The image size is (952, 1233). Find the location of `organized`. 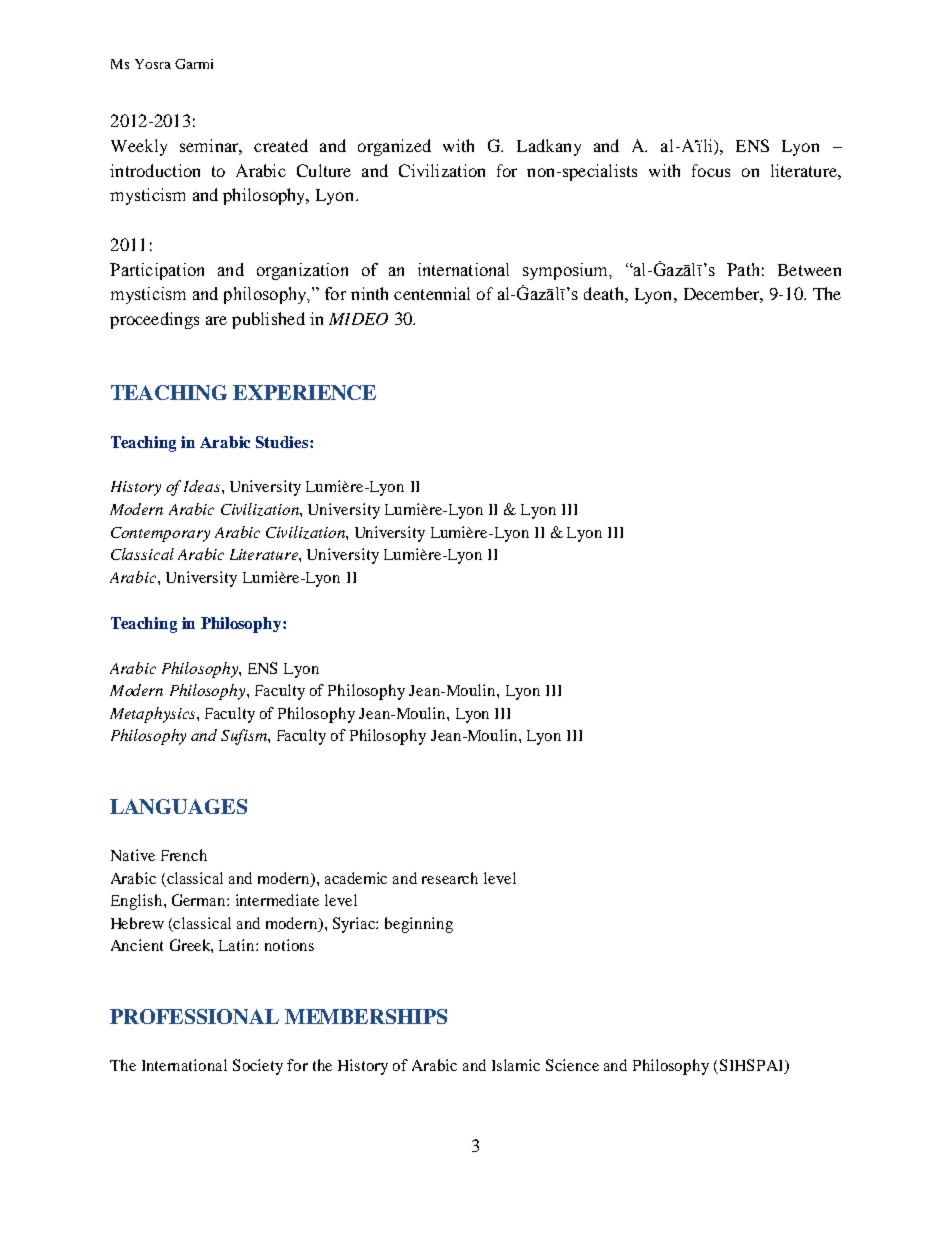

organized is located at coordinates (394, 147).
